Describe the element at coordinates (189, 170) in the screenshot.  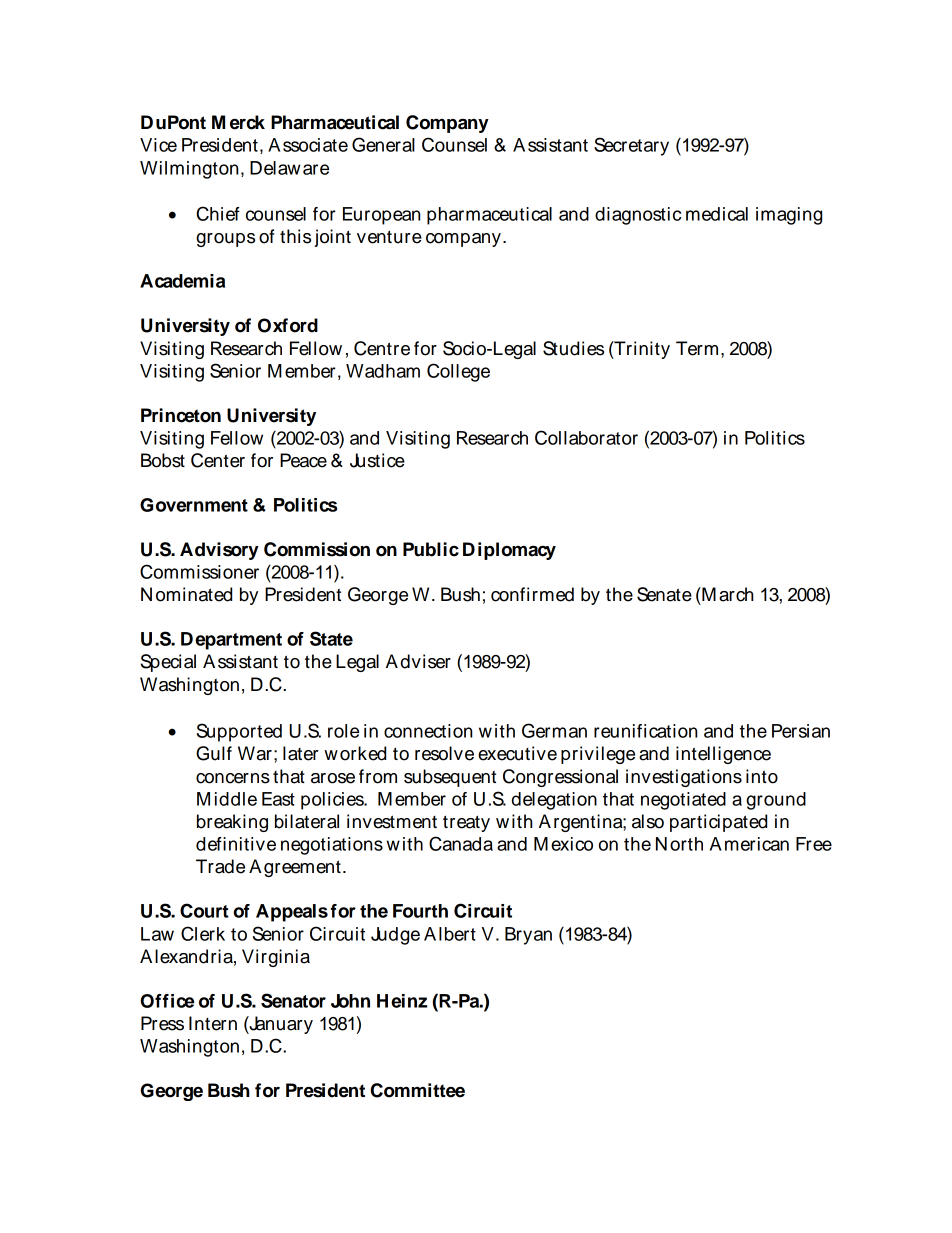
I see `Wilmington` at that location.
